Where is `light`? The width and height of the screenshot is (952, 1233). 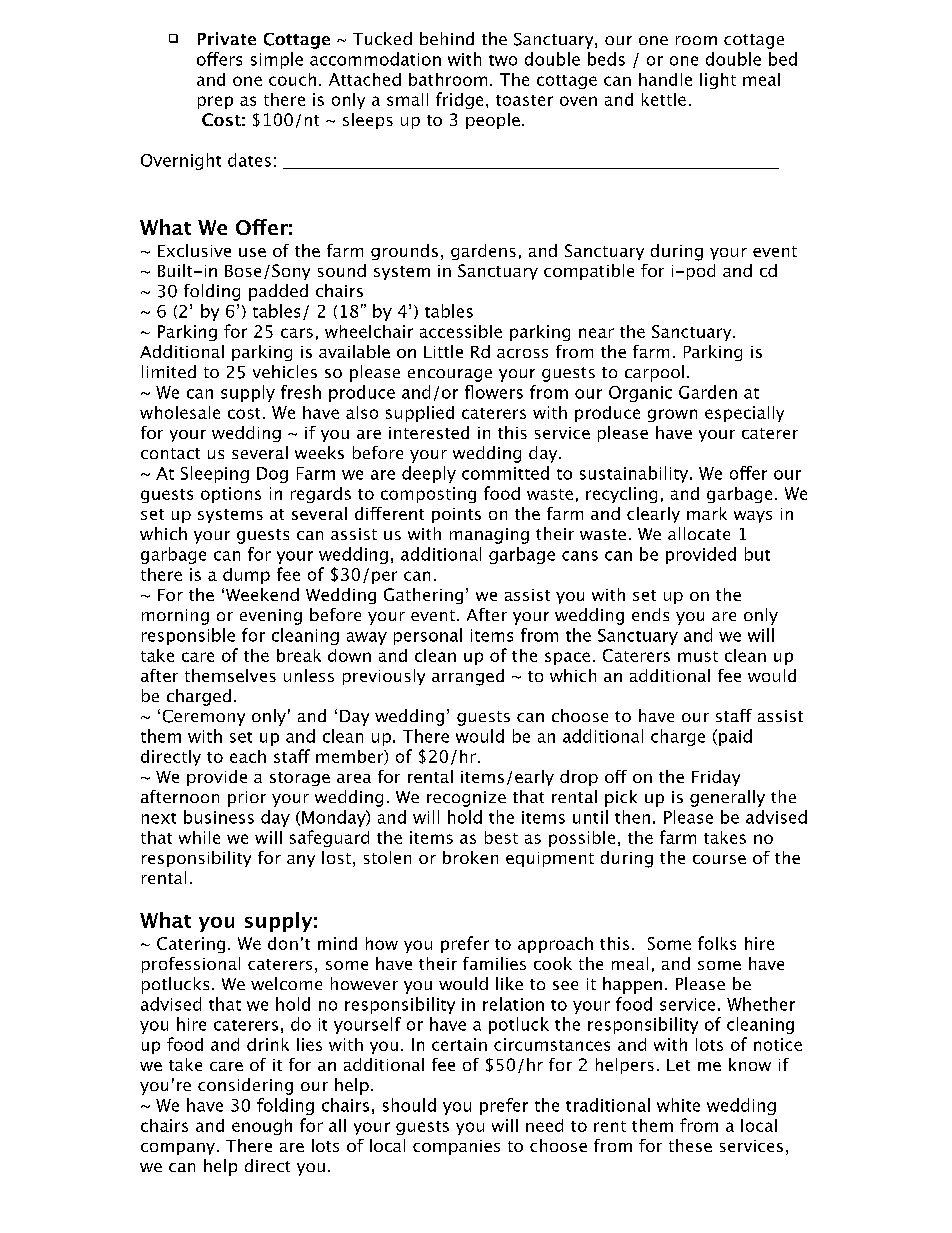 light is located at coordinates (718, 81).
